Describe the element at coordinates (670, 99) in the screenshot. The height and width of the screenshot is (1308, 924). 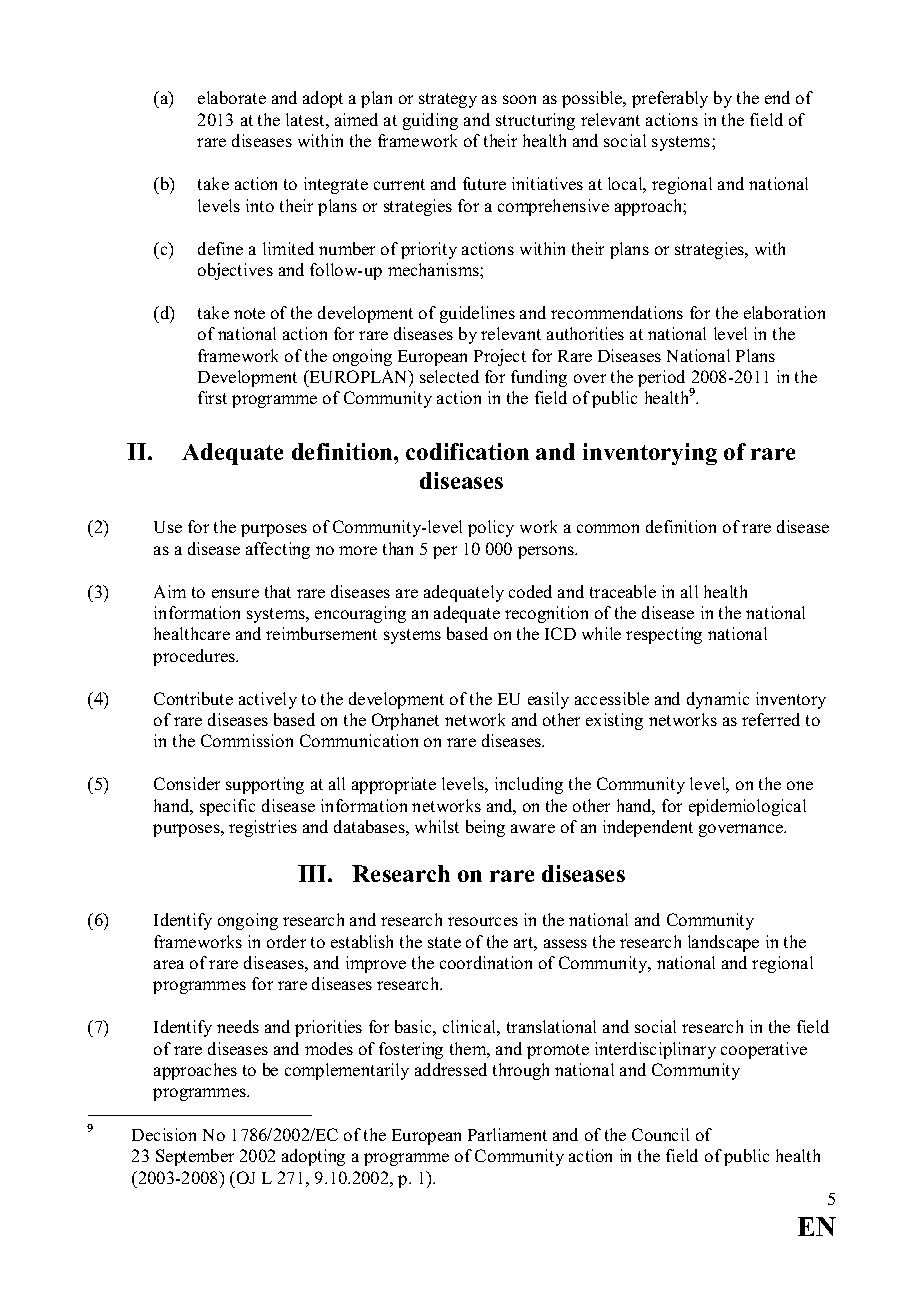
I see `preferably` at that location.
